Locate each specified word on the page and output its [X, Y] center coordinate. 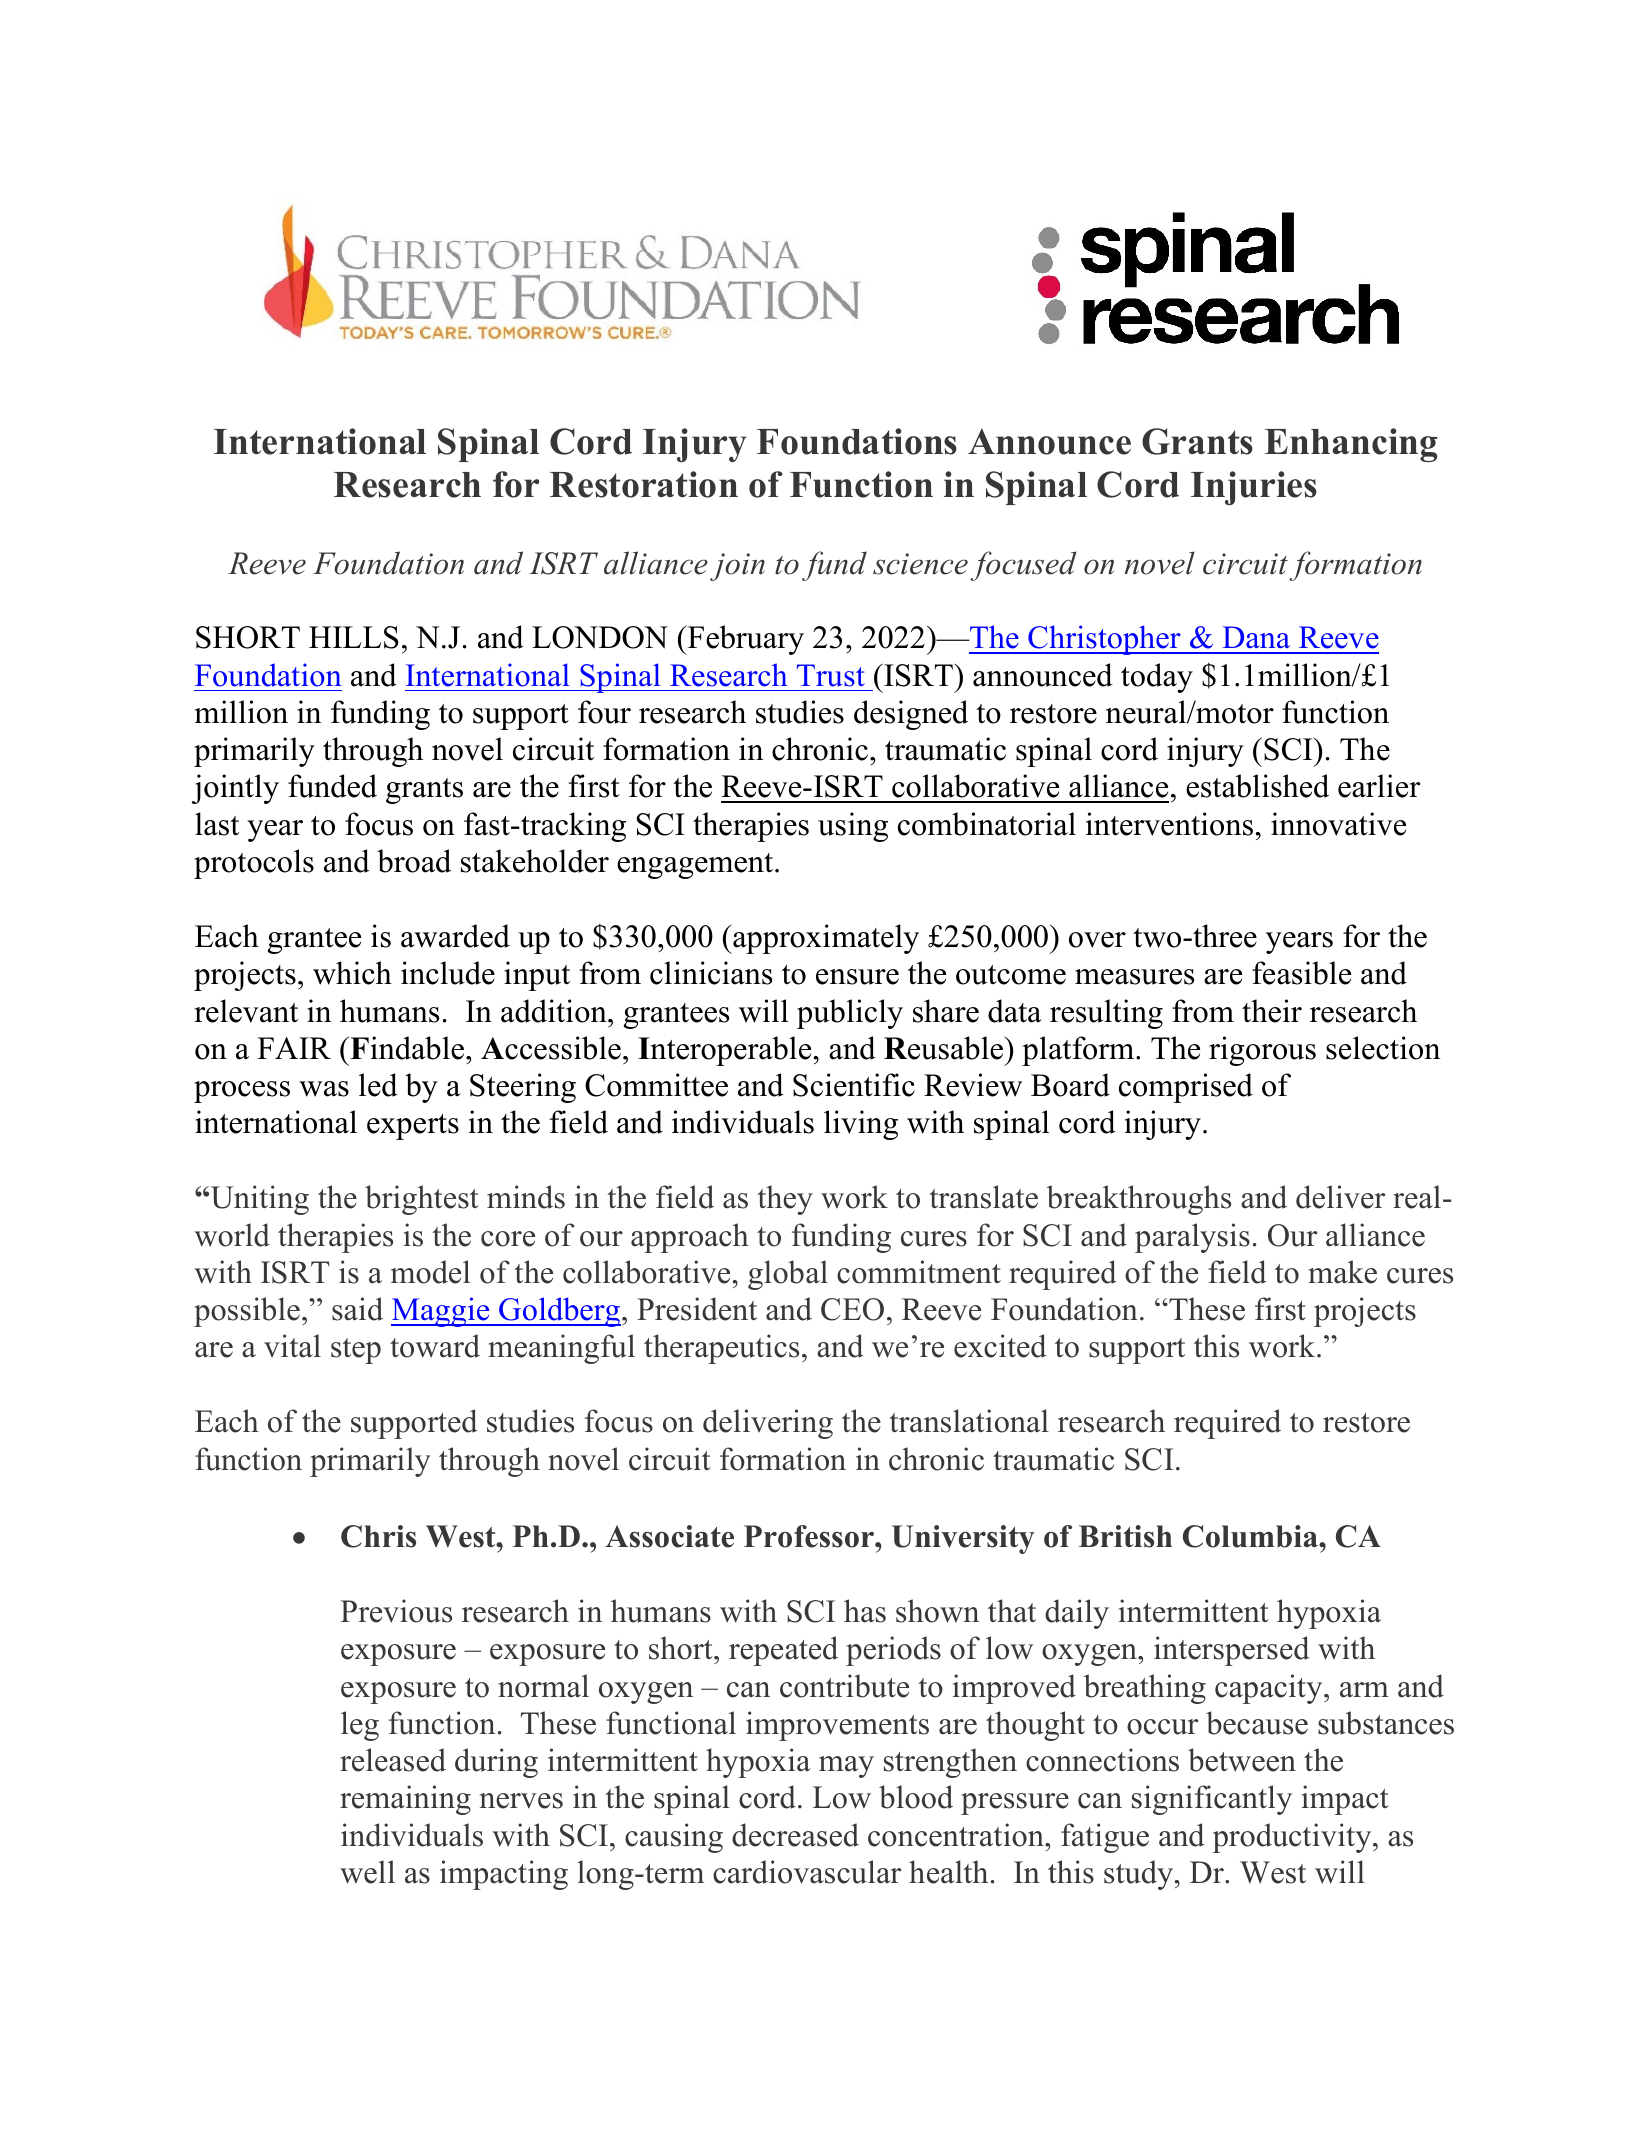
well [367, 1872]
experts [413, 1127]
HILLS [354, 637]
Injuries [1254, 488]
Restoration [644, 484]
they [785, 1200]
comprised [1186, 1088]
